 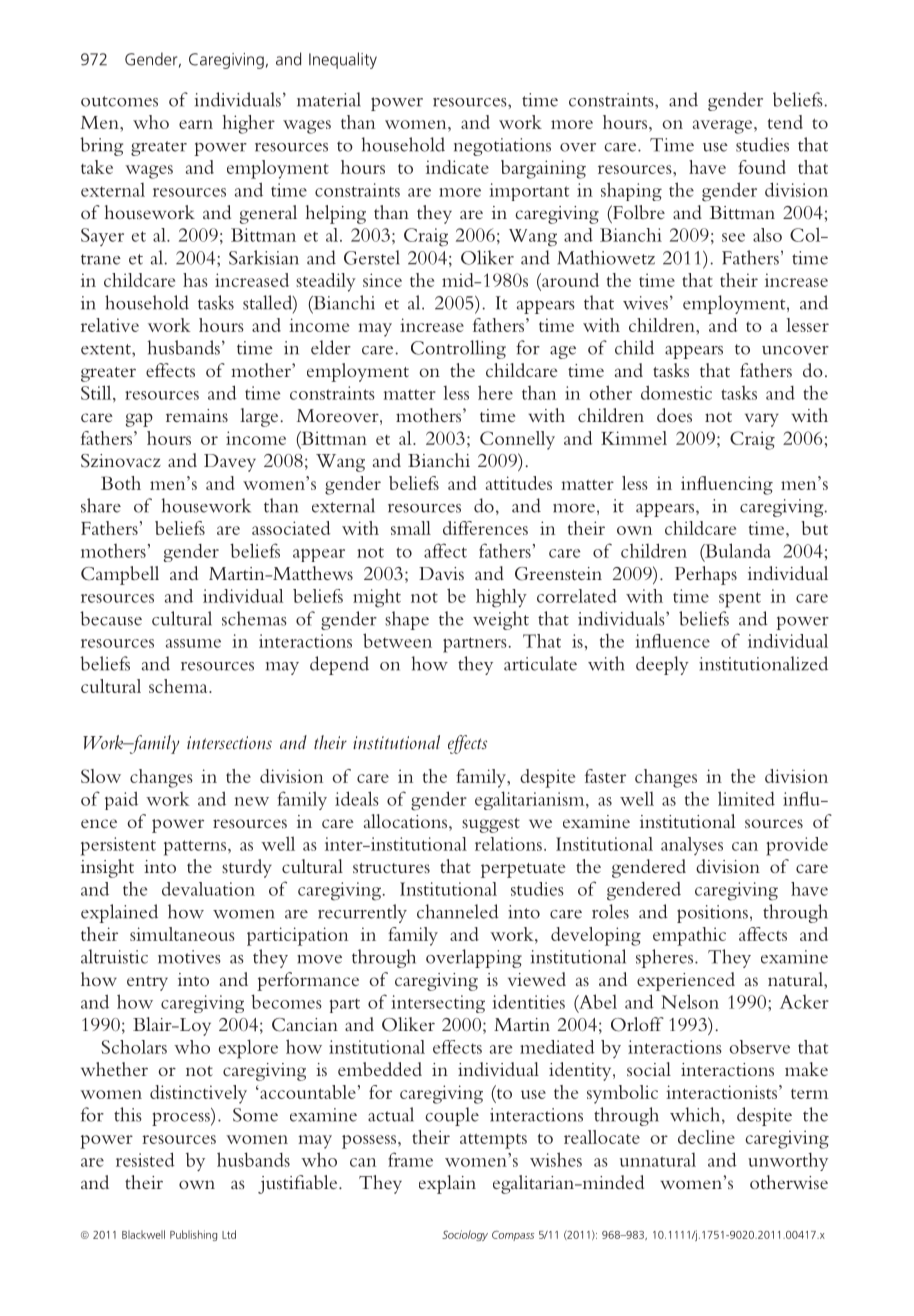 I want to click on Sociology, so click(x=465, y=1235).
